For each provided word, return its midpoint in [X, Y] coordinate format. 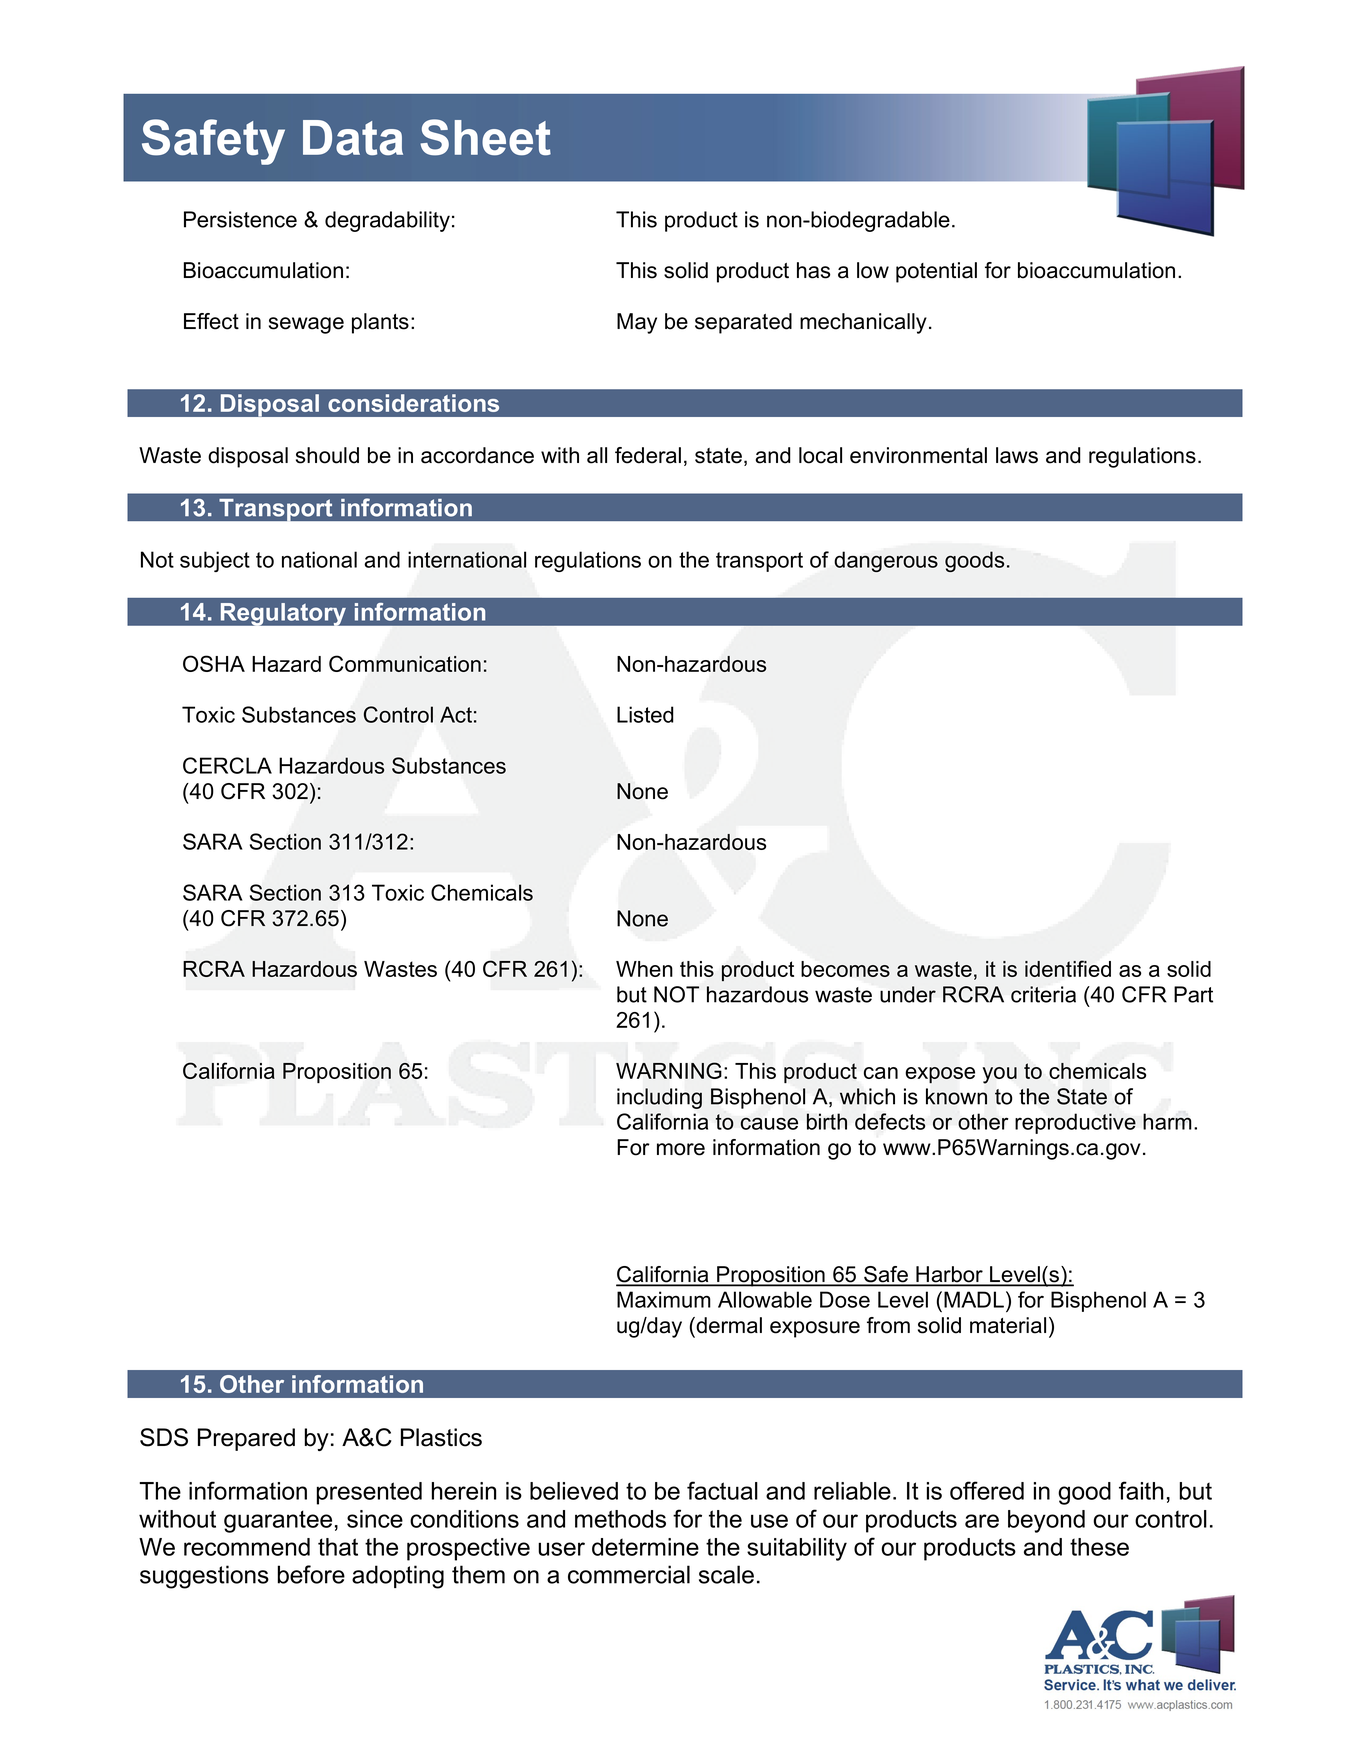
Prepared [246, 1439]
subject [215, 561]
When [644, 969]
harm [1167, 1121]
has [813, 270]
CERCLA [227, 765]
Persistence [240, 219]
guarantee [278, 1521]
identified [1068, 968]
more [681, 1149]
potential [936, 272]
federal [648, 455]
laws [1017, 455]
